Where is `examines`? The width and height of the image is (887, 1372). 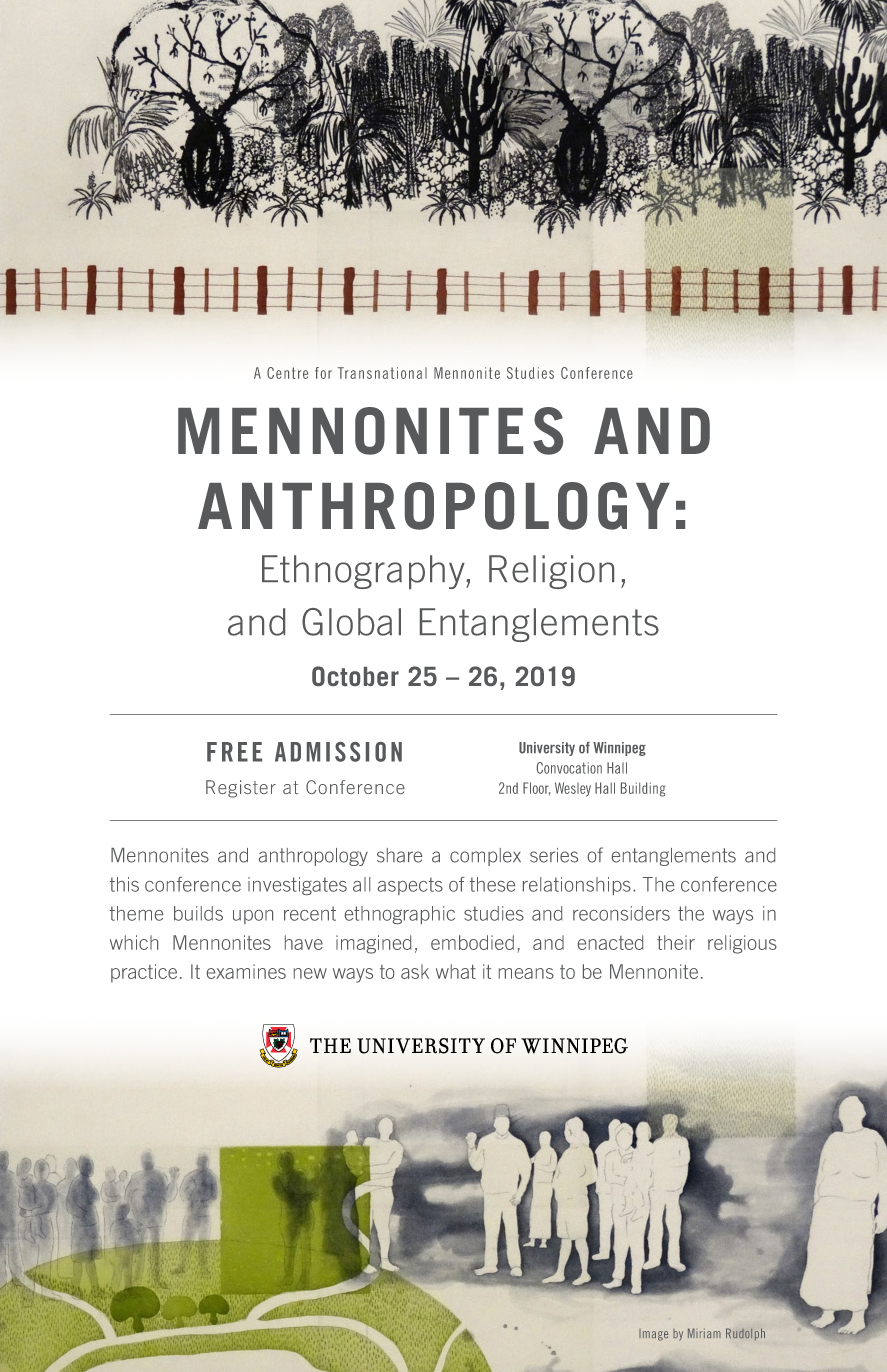
examines is located at coordinates (246, 971).
